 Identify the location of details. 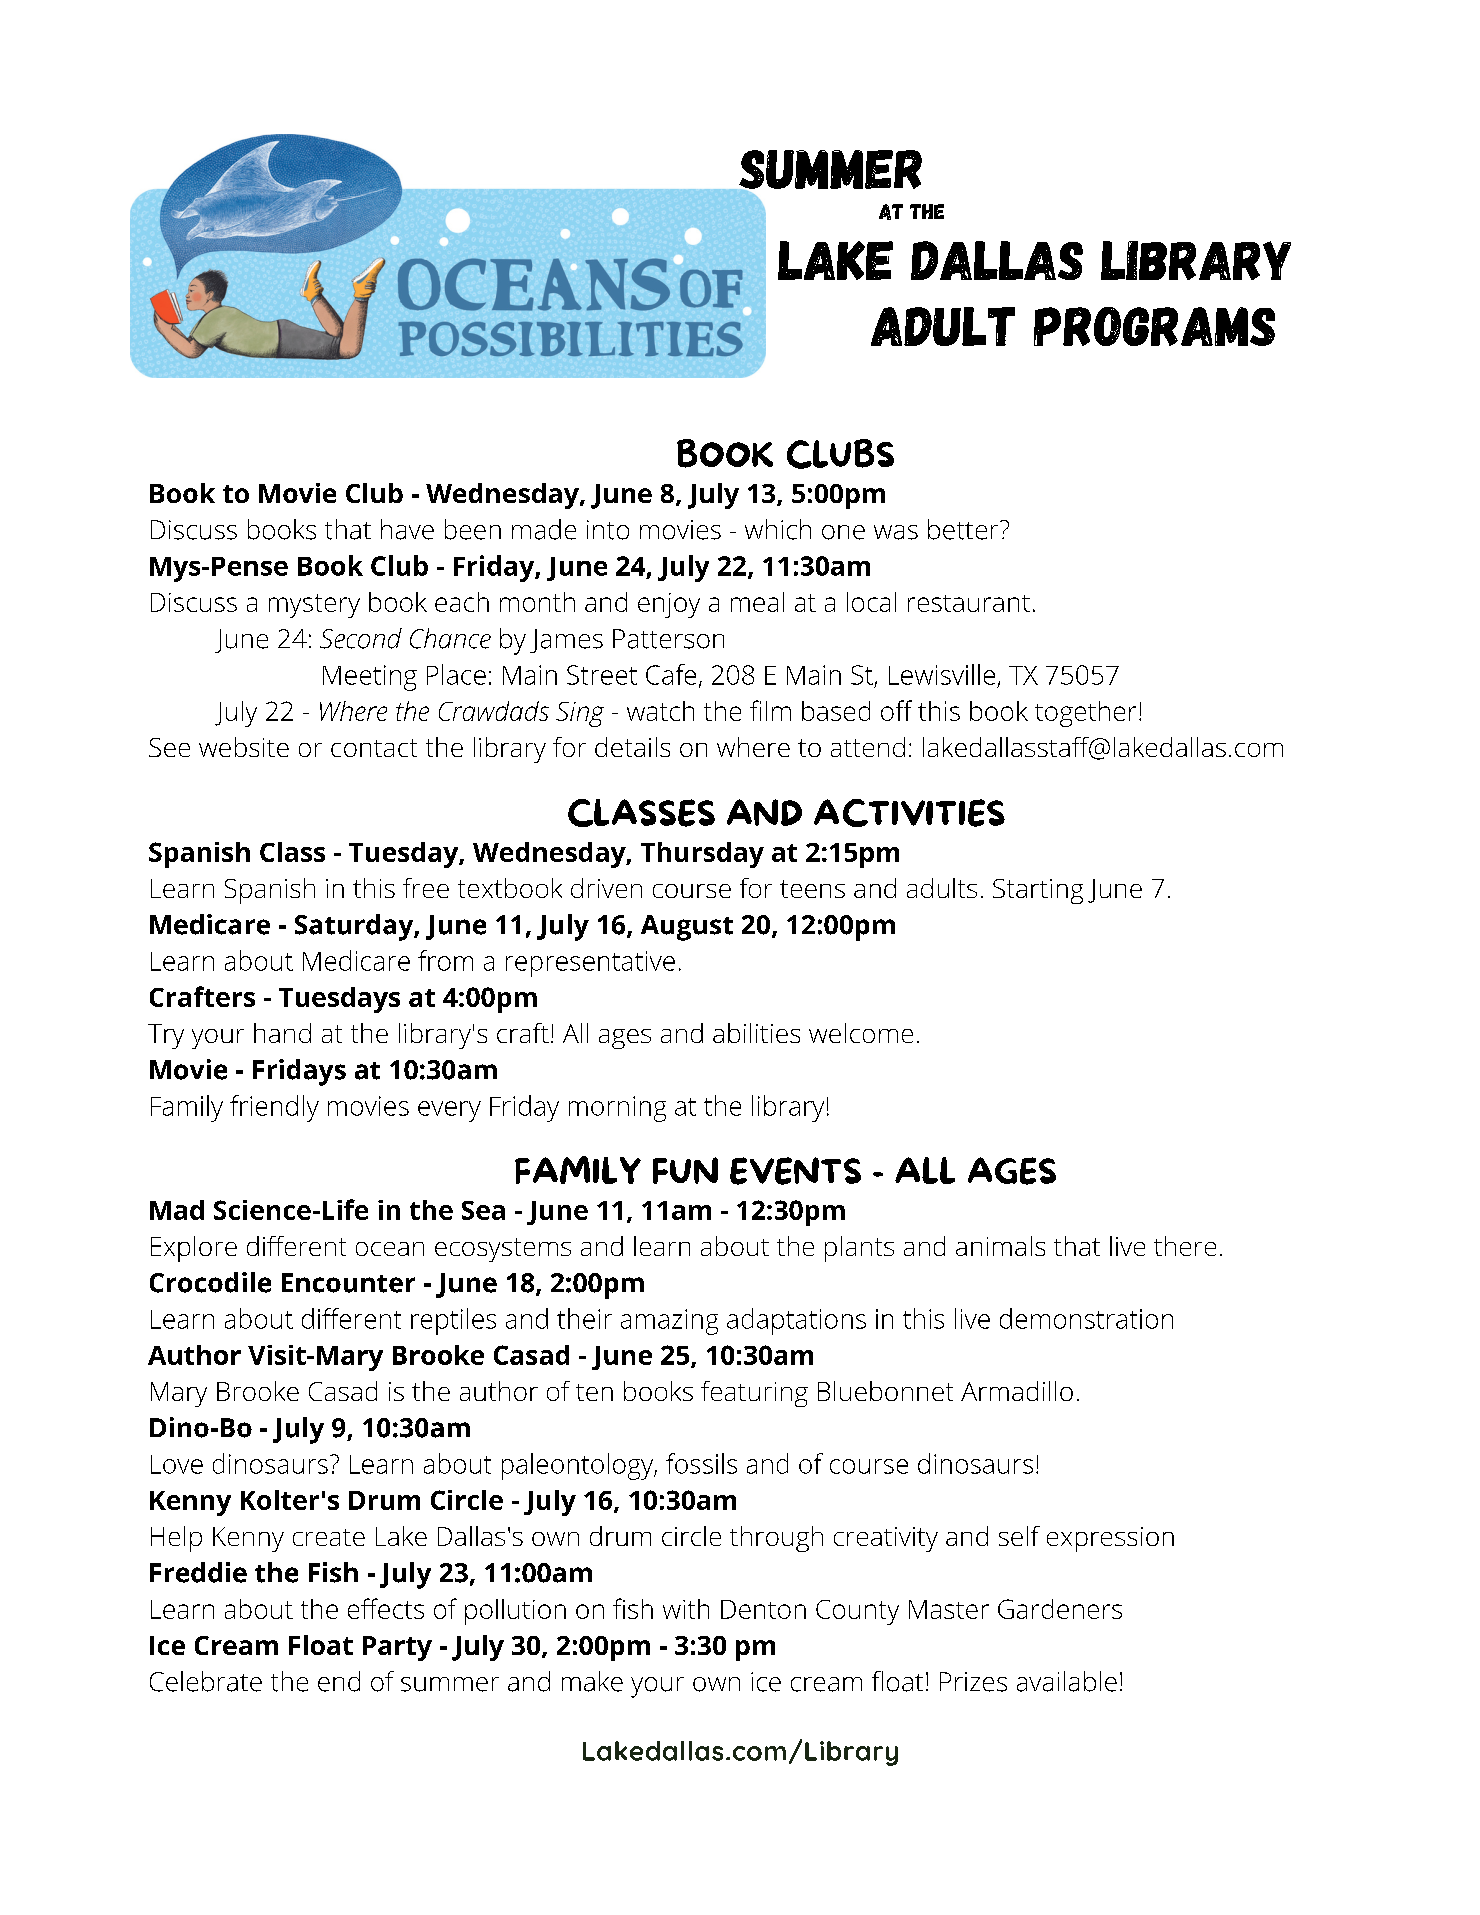
(632, 747).
